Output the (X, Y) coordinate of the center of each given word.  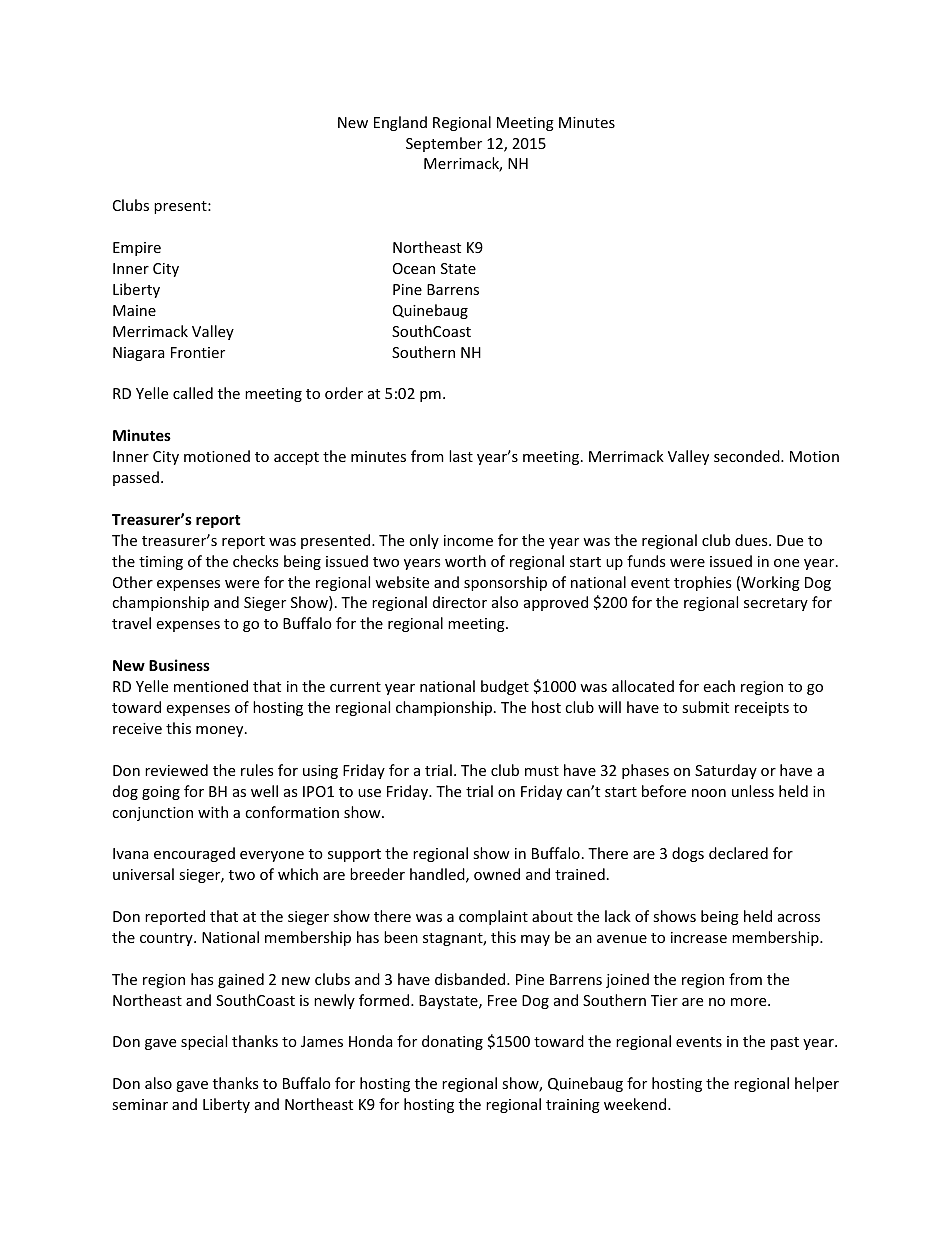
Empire (137, 249)
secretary (776, 604)
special (204, 1042)
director (460, 602)
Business (179, 665)
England (400, 123)
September (444, 144)
